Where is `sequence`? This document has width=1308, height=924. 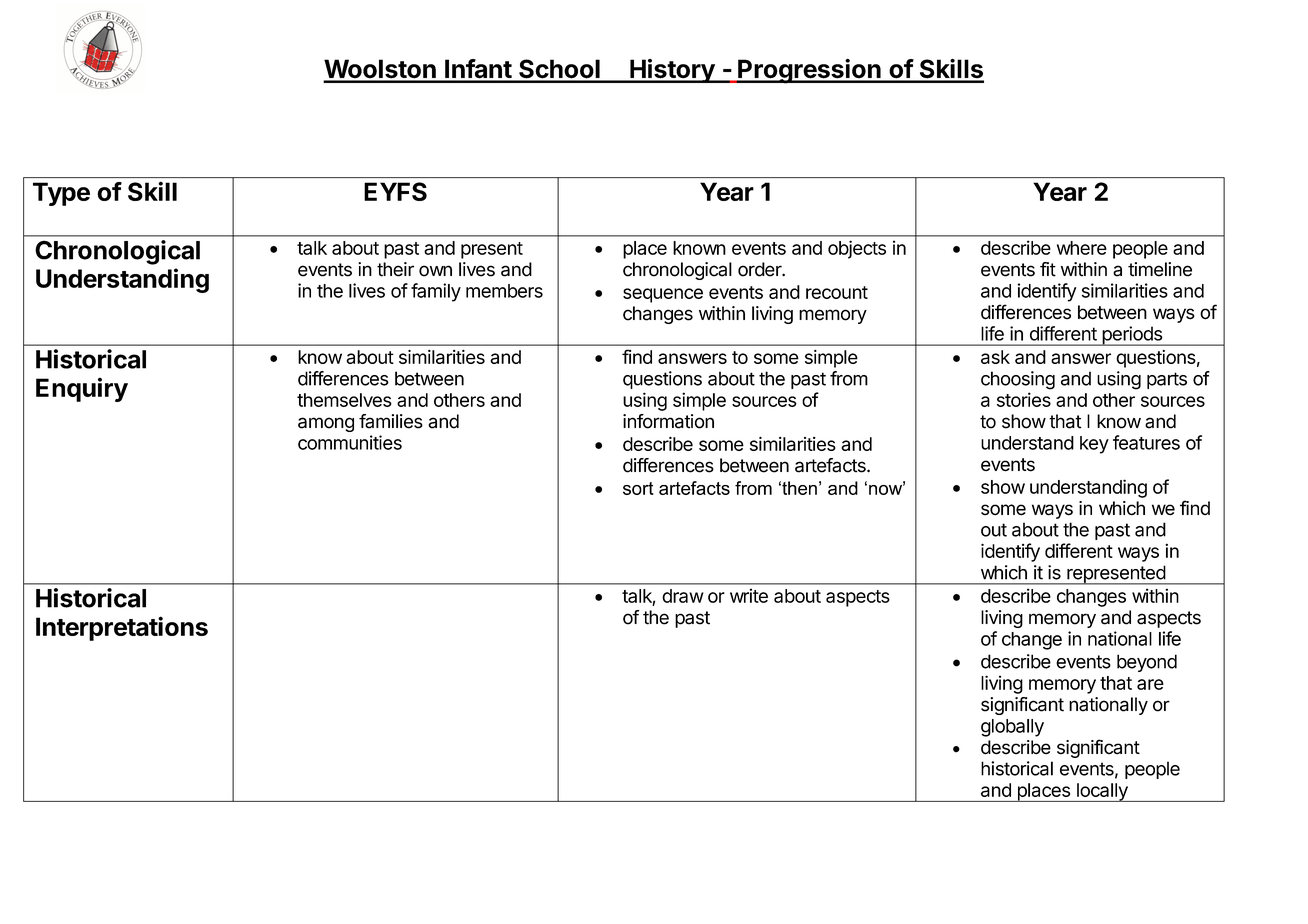 sequence is located at coordinates (663, 295).
